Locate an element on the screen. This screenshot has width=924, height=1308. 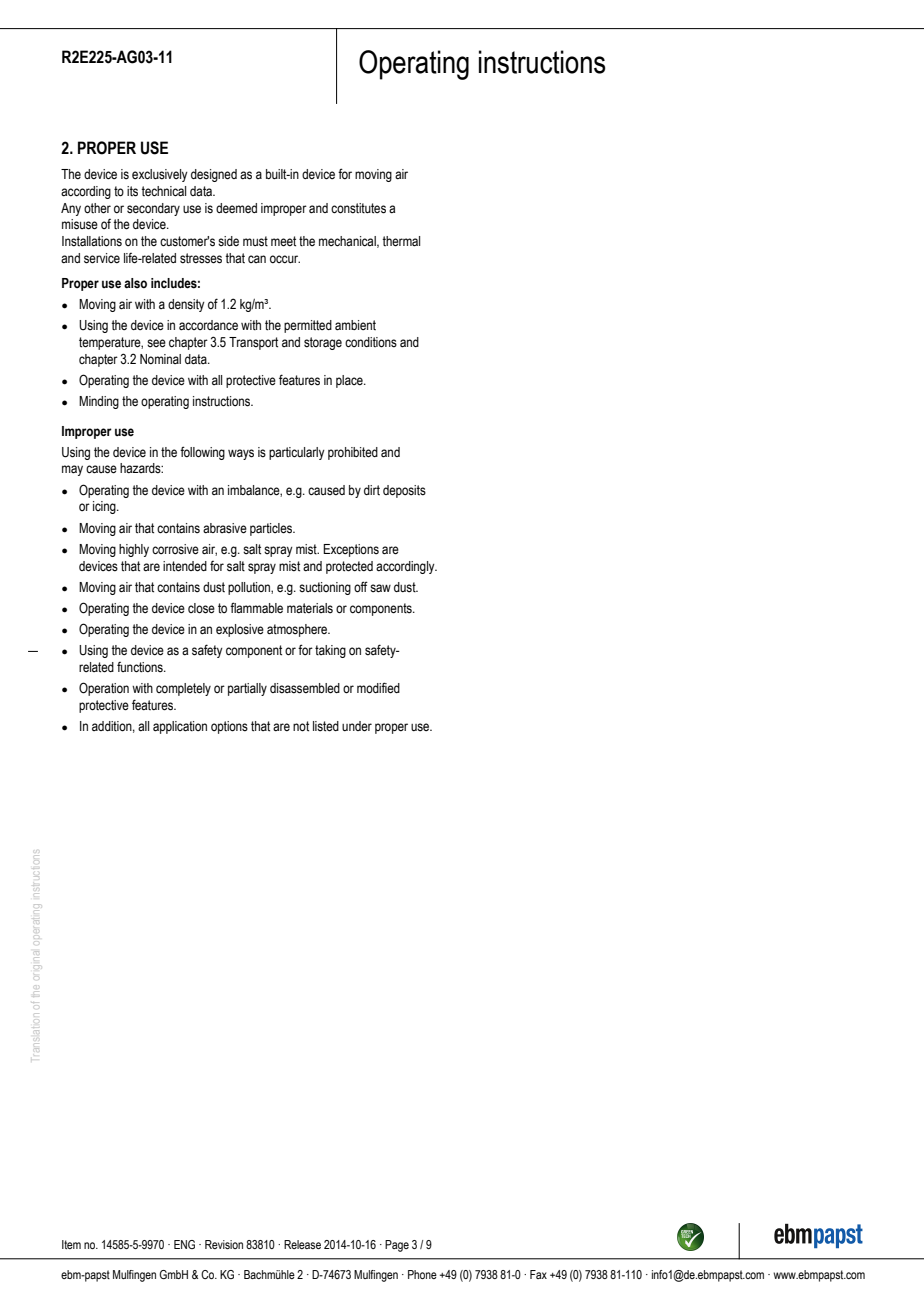
secondary is located at coordinates (153, 209).
